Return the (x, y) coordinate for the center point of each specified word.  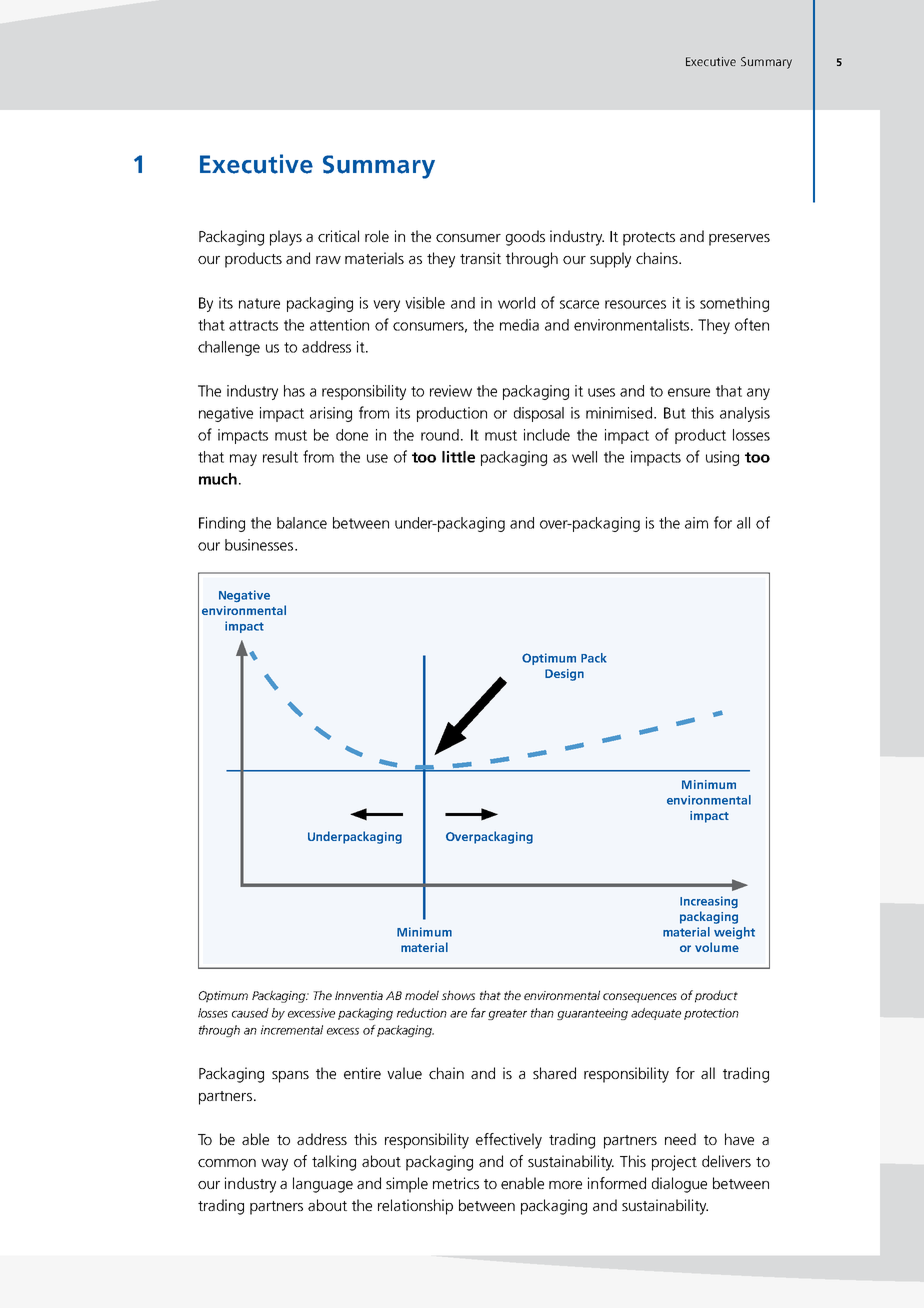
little (458, 457)
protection (711, 1014)
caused (250, 1013)
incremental (292, 1030)
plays (286, 238)
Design (564, 675)
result (280, 457)
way (274, 1165)
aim (696, 523)
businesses (260, 545)
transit (480, 258)
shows (458, 995)
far (478, 1013)
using (722, 458)
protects (649, 239)
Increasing (709, 902)
